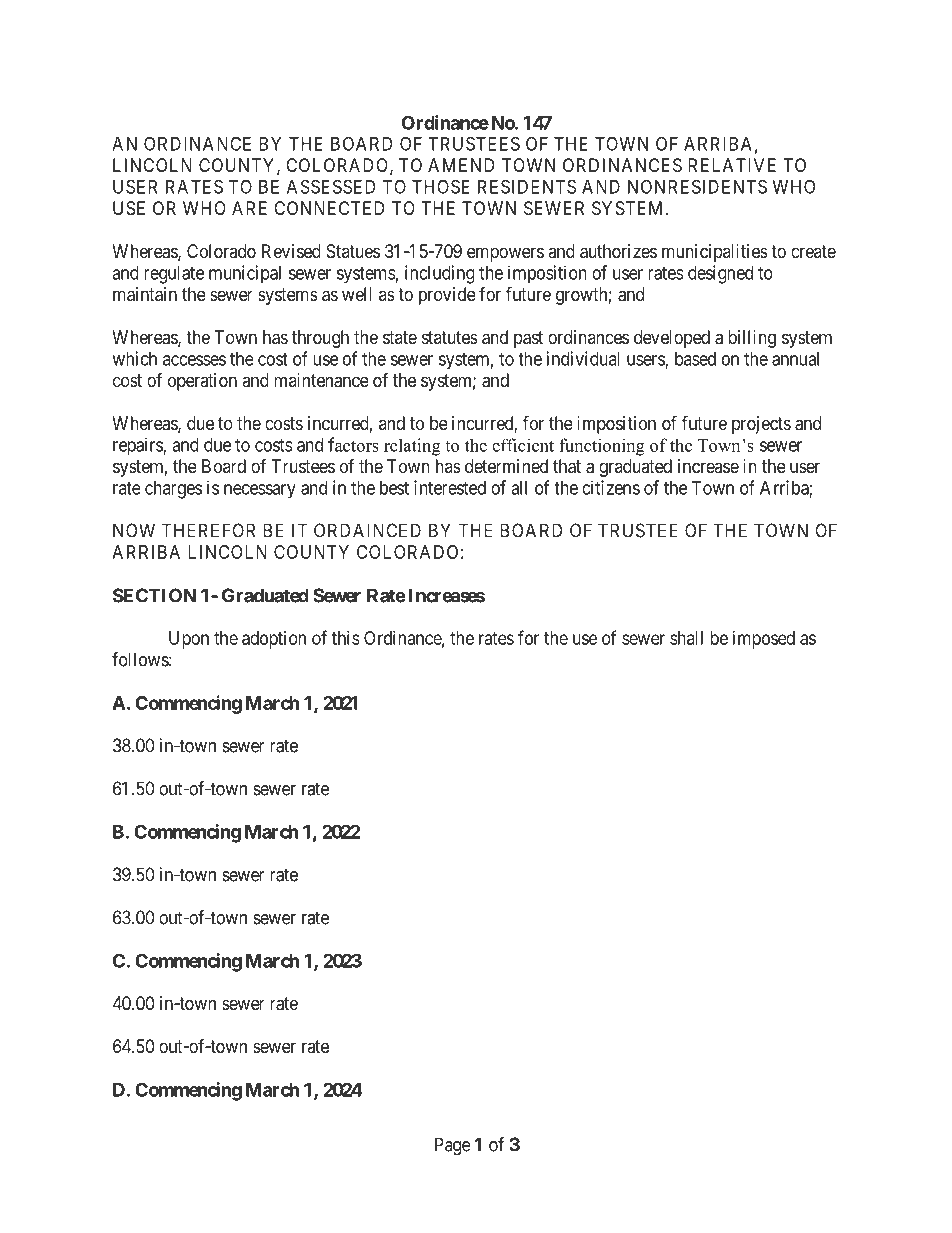 The height and width of the document is (1233, 952). Describe the element at coordinates (249, 208) in the document. I see `ARE` at that location.
